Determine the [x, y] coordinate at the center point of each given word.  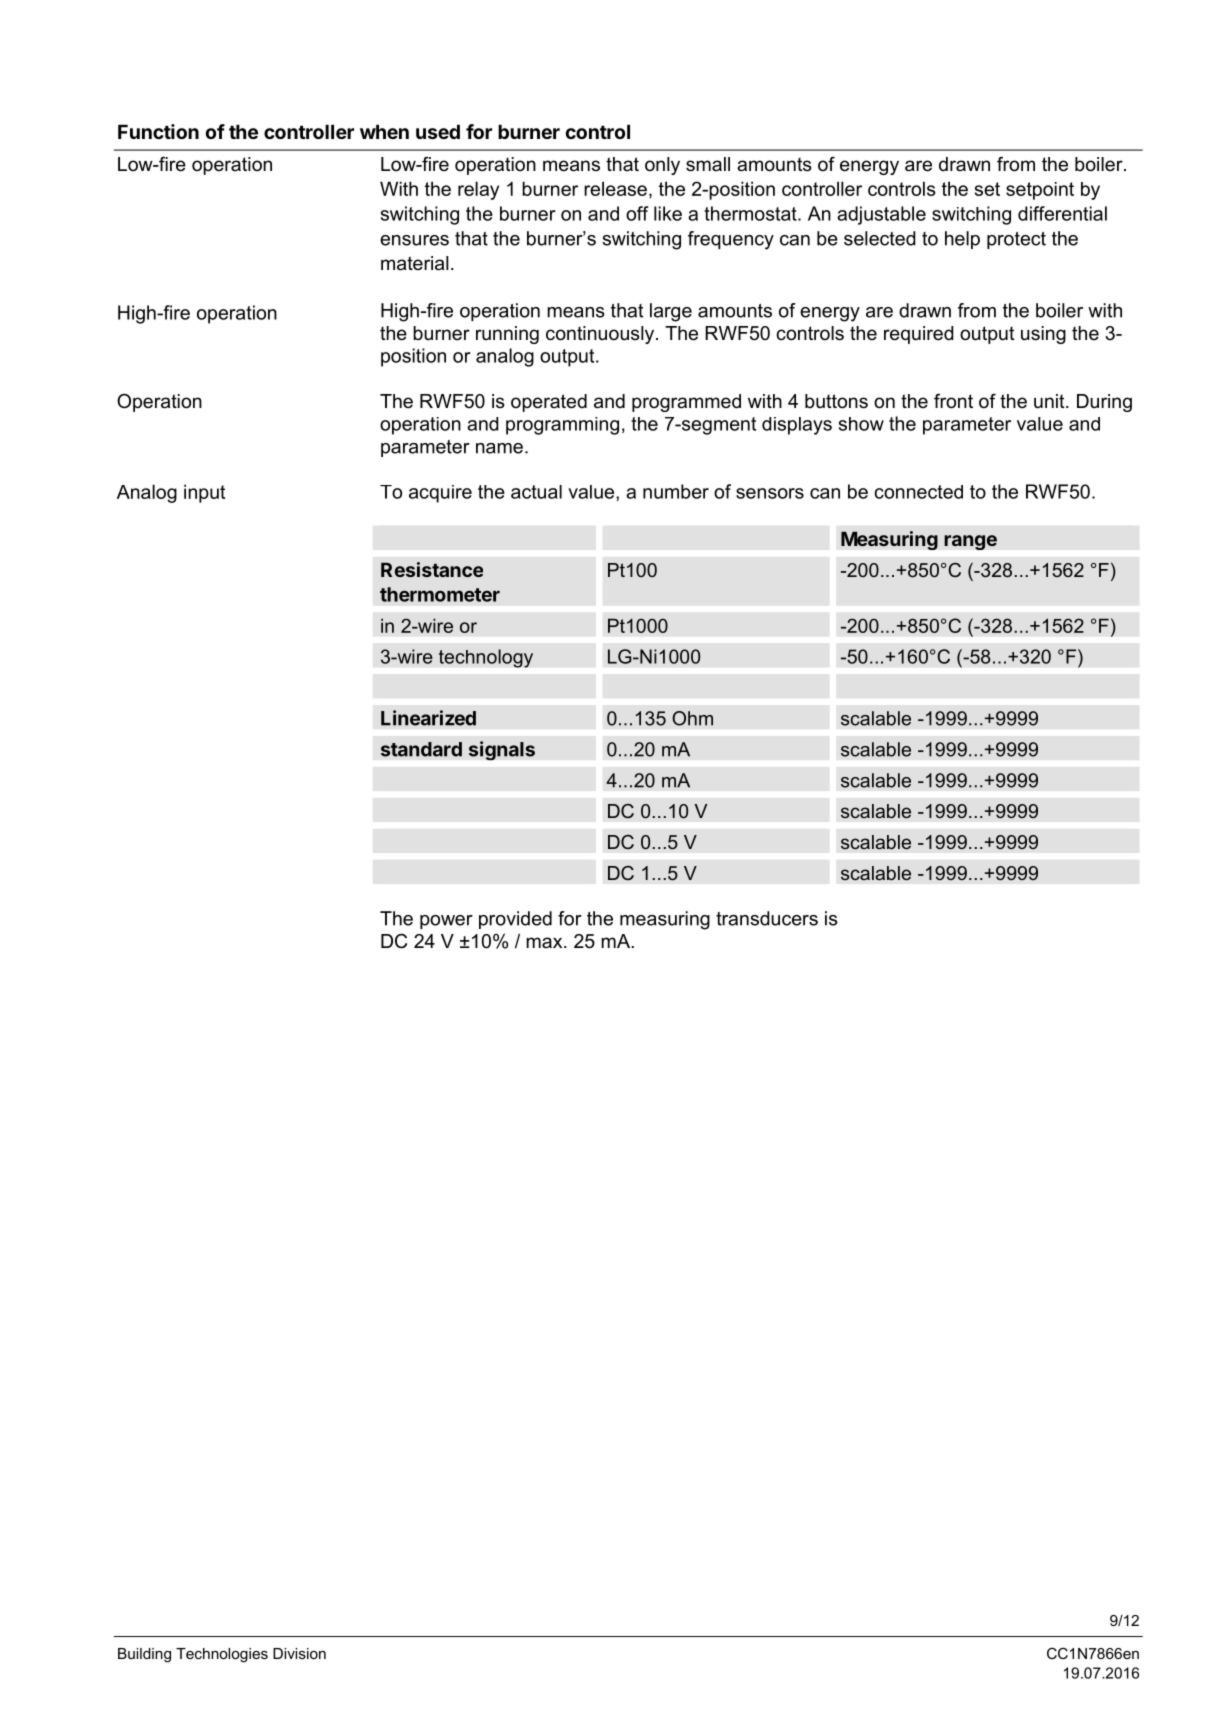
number [676, 491]
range [970, 542]
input [204, 493]
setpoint [1040, 191]
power [446, 922]
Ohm [692, 718]
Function [158, 131]
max [545, 942]
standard [421, 749]
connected [918, 492]
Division [299, 1653]
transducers [767, 918]
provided [515, 920]
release [615, 188]
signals [502, 750]
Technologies [222, 1655]
